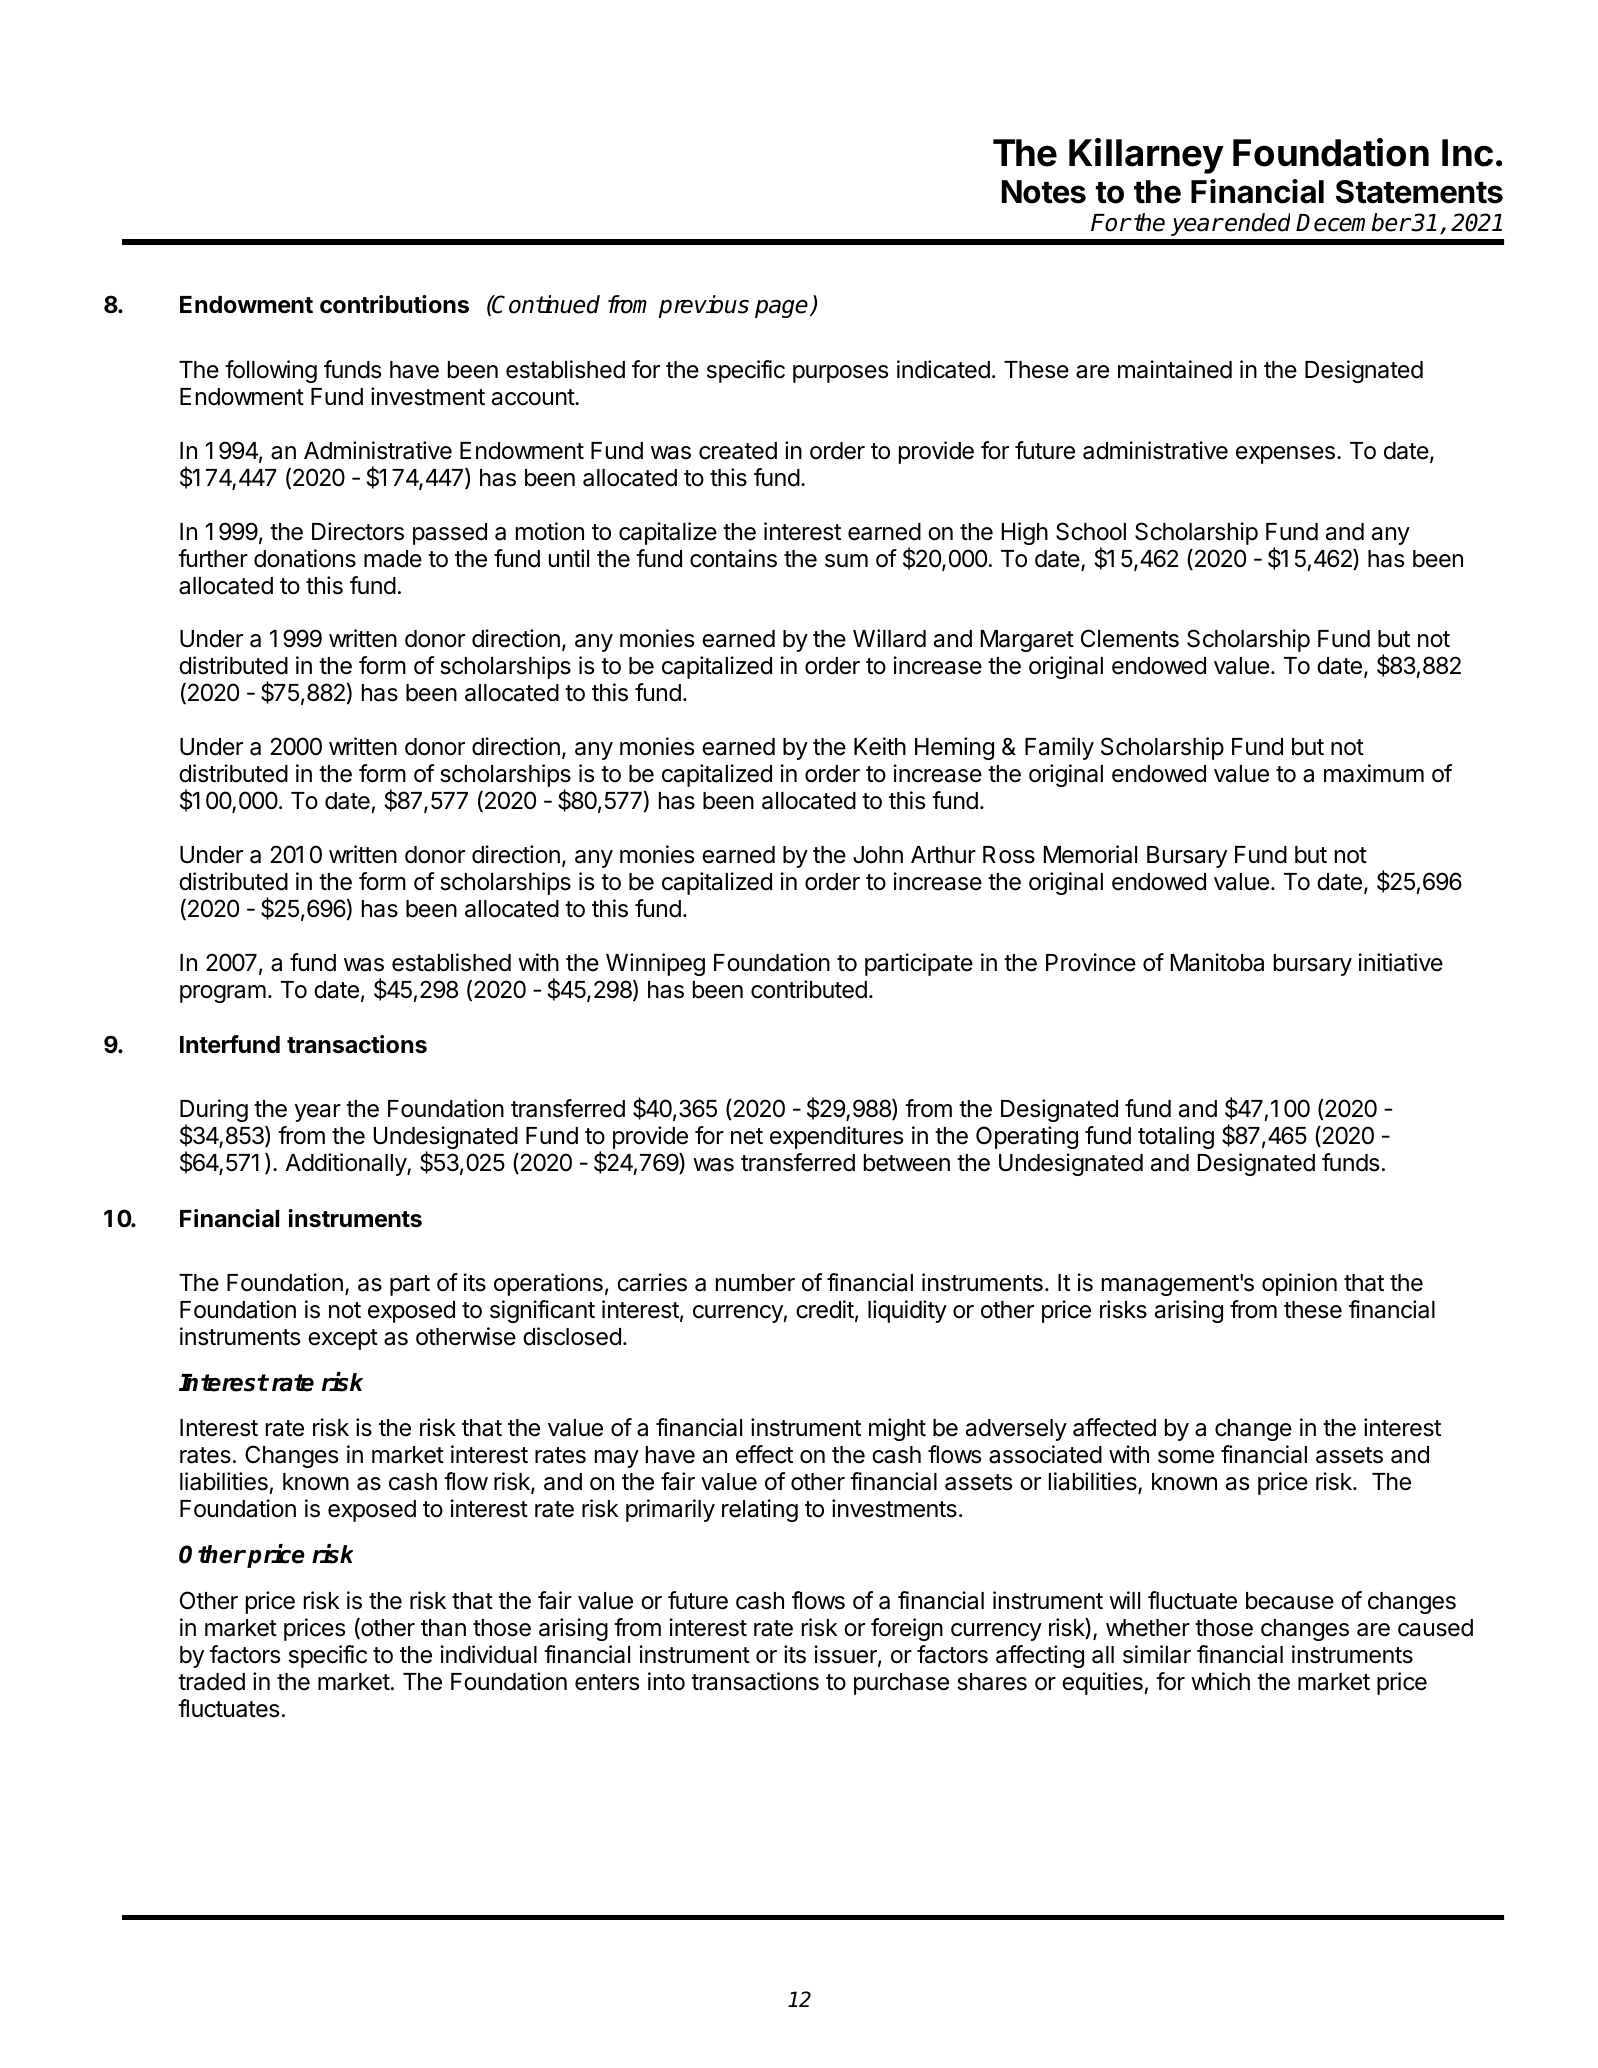  Describe the element at coordinates (783, 309) in the screenshot. I see `page` at that location.
